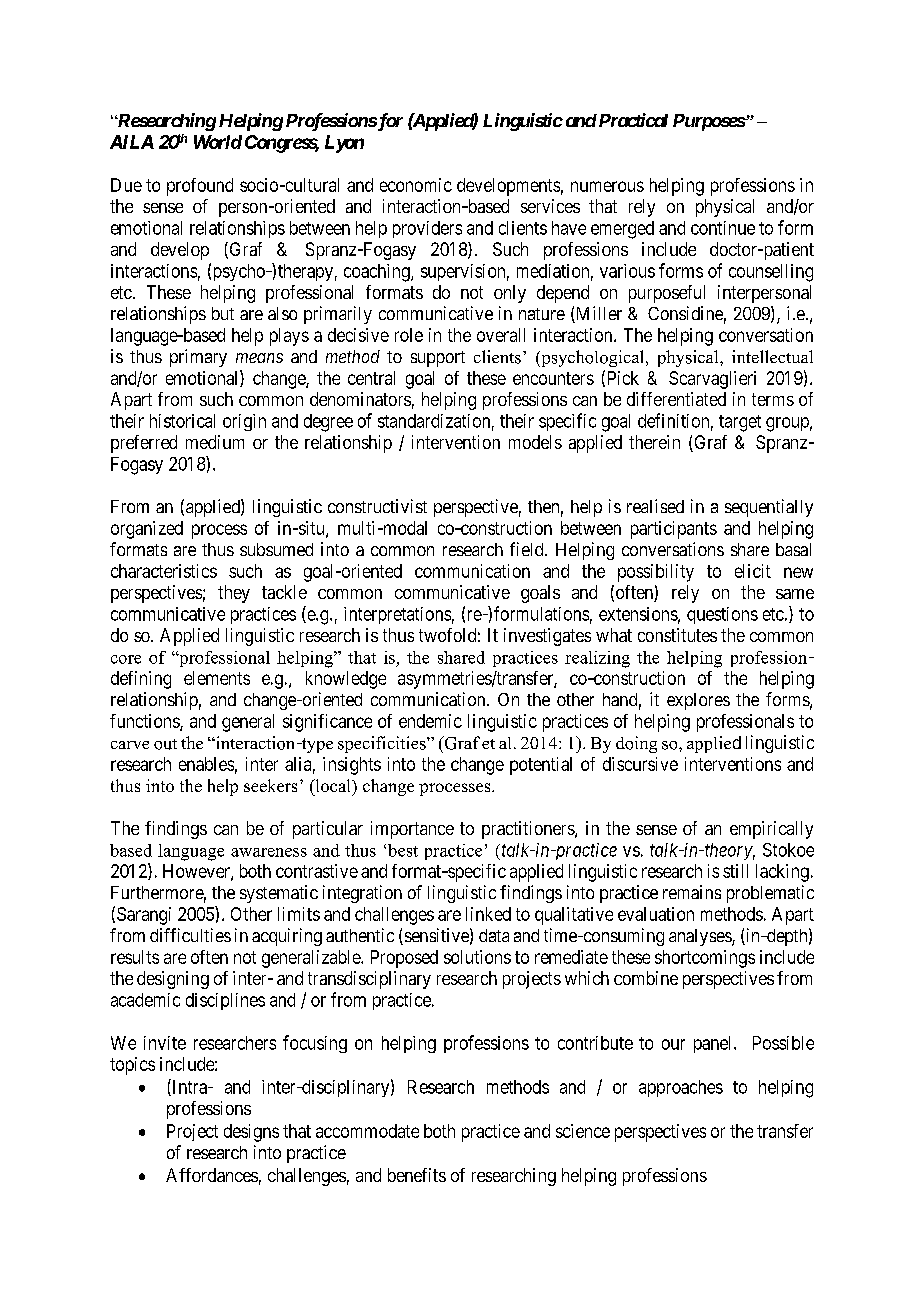 The width and height of the document is (924, 1308). What do you see at coordinates (535, 442) in the document?
I see `models` at bounding box center [535, 442].
